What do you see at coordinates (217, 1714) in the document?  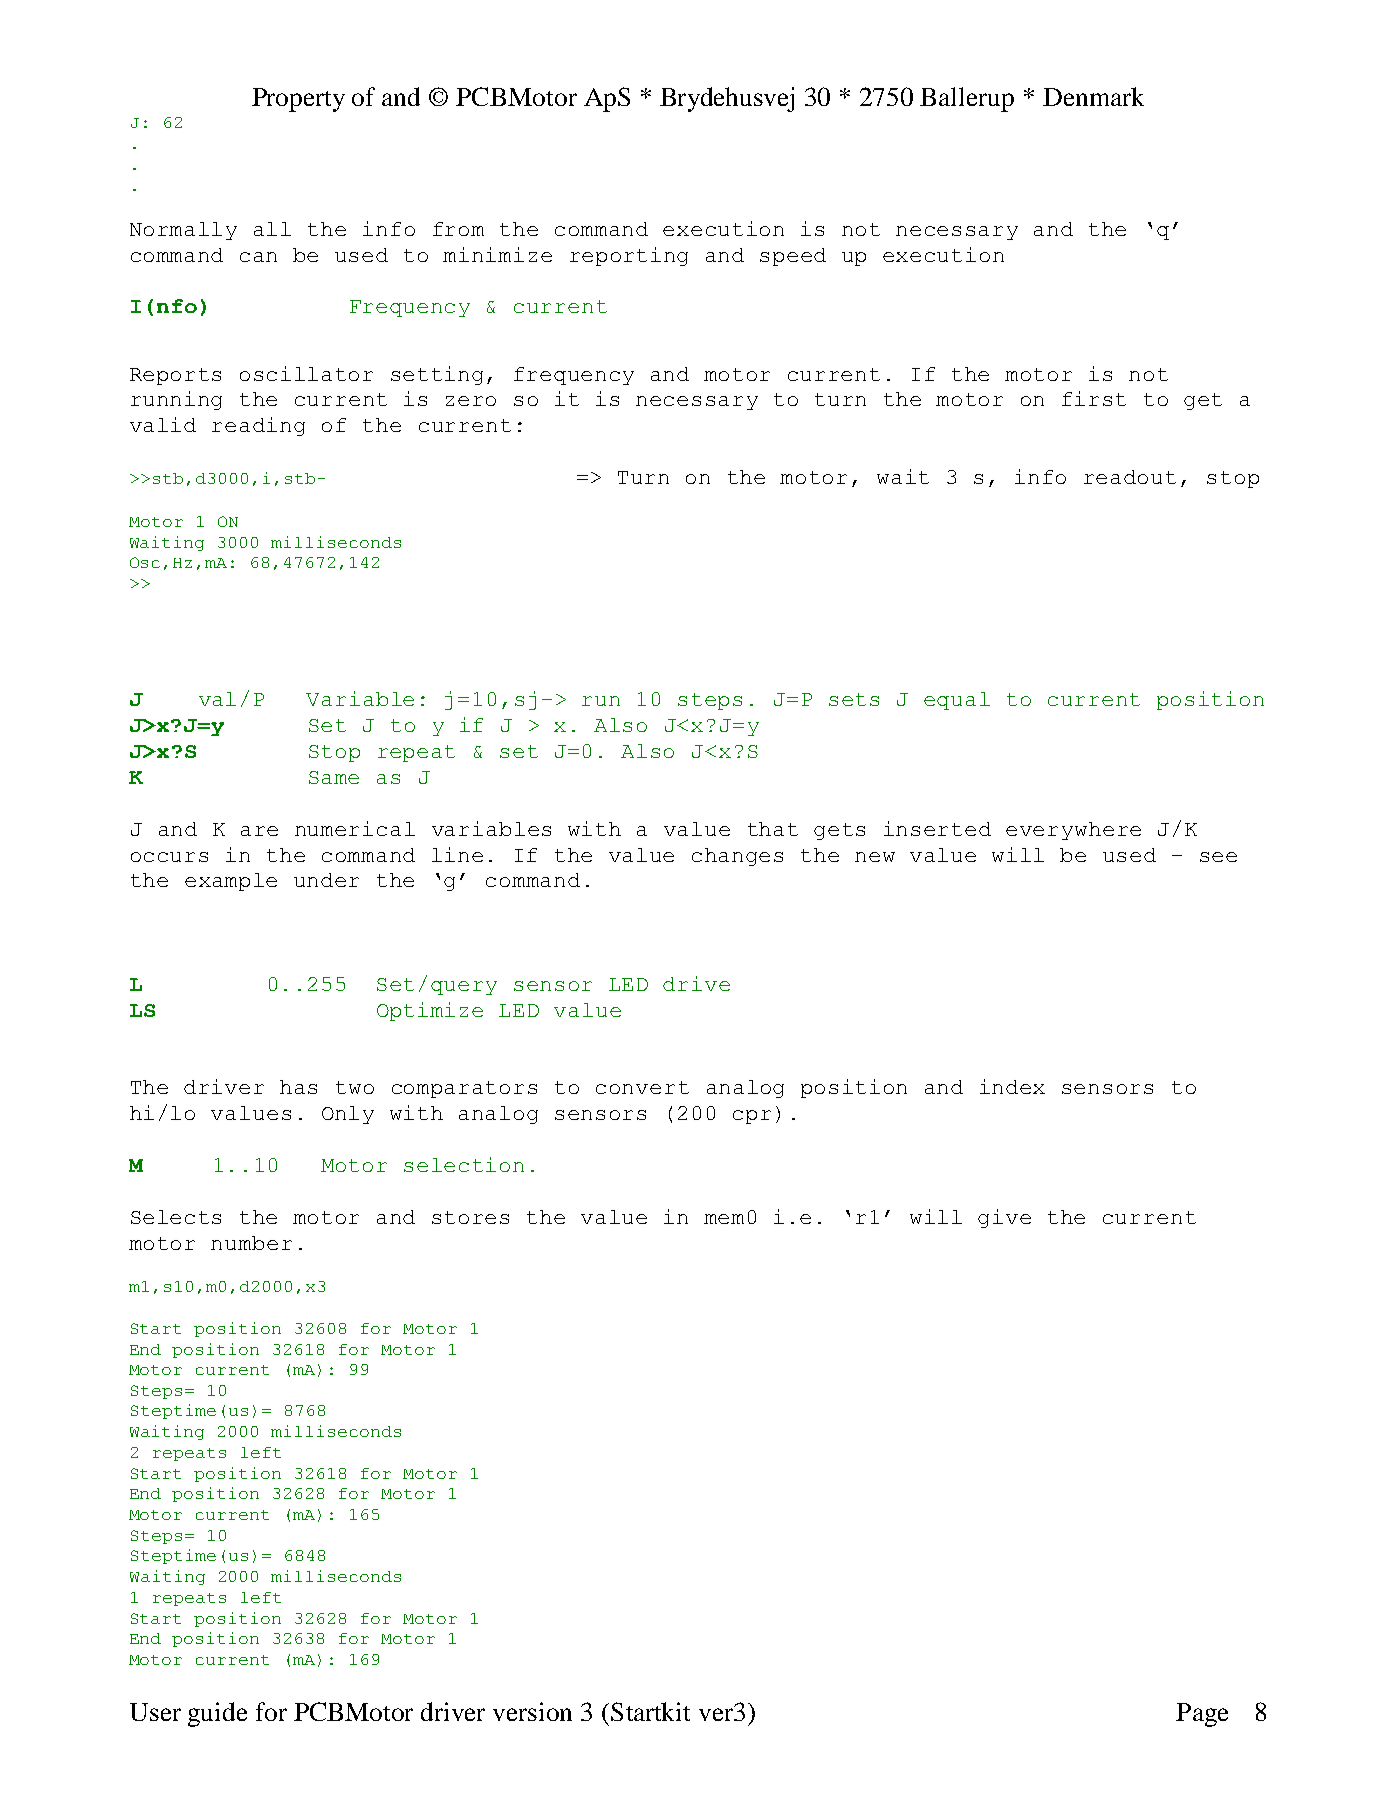 I see `guide` at bounding box center [217, 1714].
